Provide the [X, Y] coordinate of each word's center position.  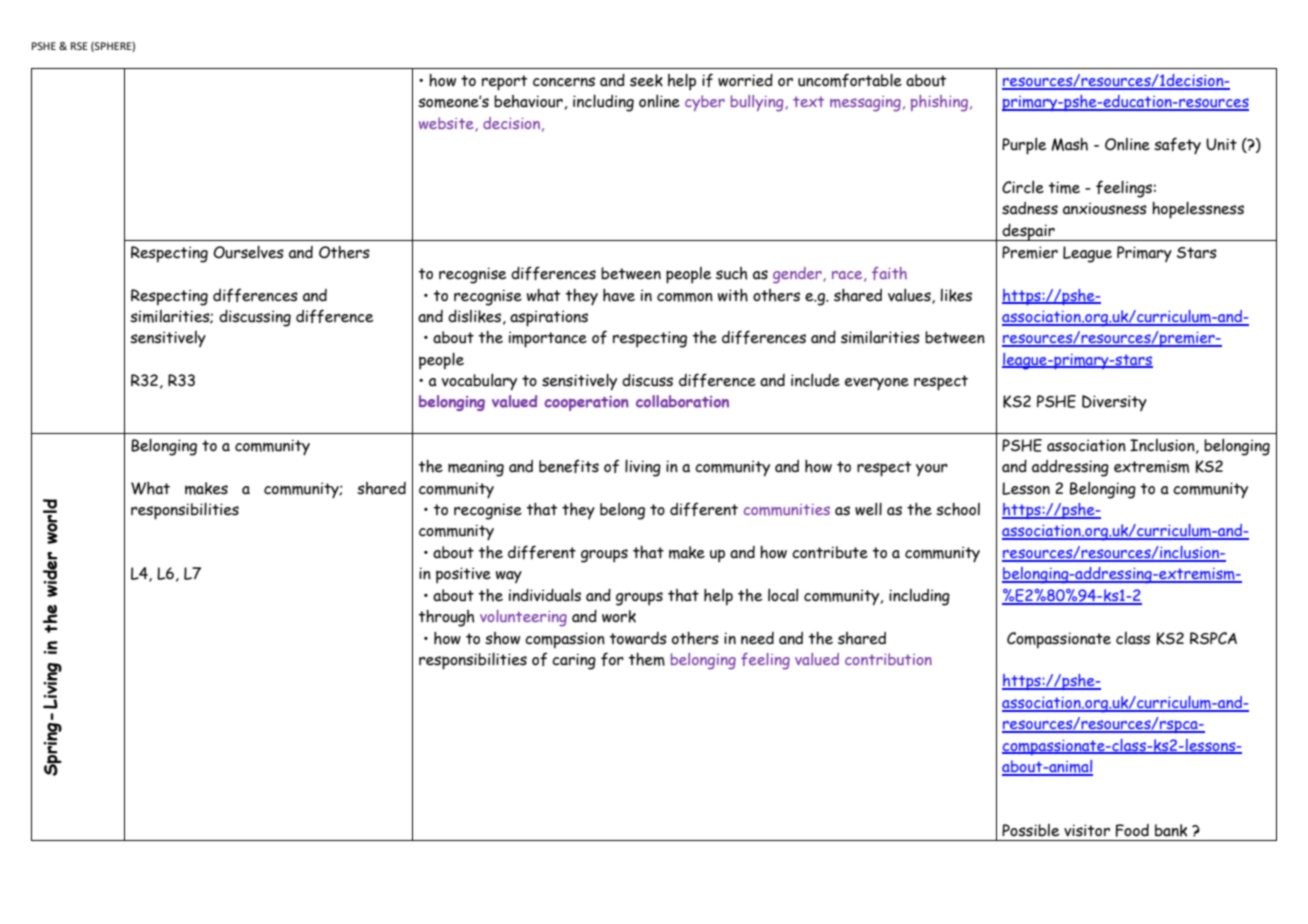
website [447, 124]
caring [574, 661]
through [446, 618]
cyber [705, 103]
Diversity [1114, 403]
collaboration [682, 401]
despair [1029, 232]
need [757, 638]
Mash [1069, 144]
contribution [888, 659]
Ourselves [248, 252]
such [731, 273]
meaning [476, 468]
